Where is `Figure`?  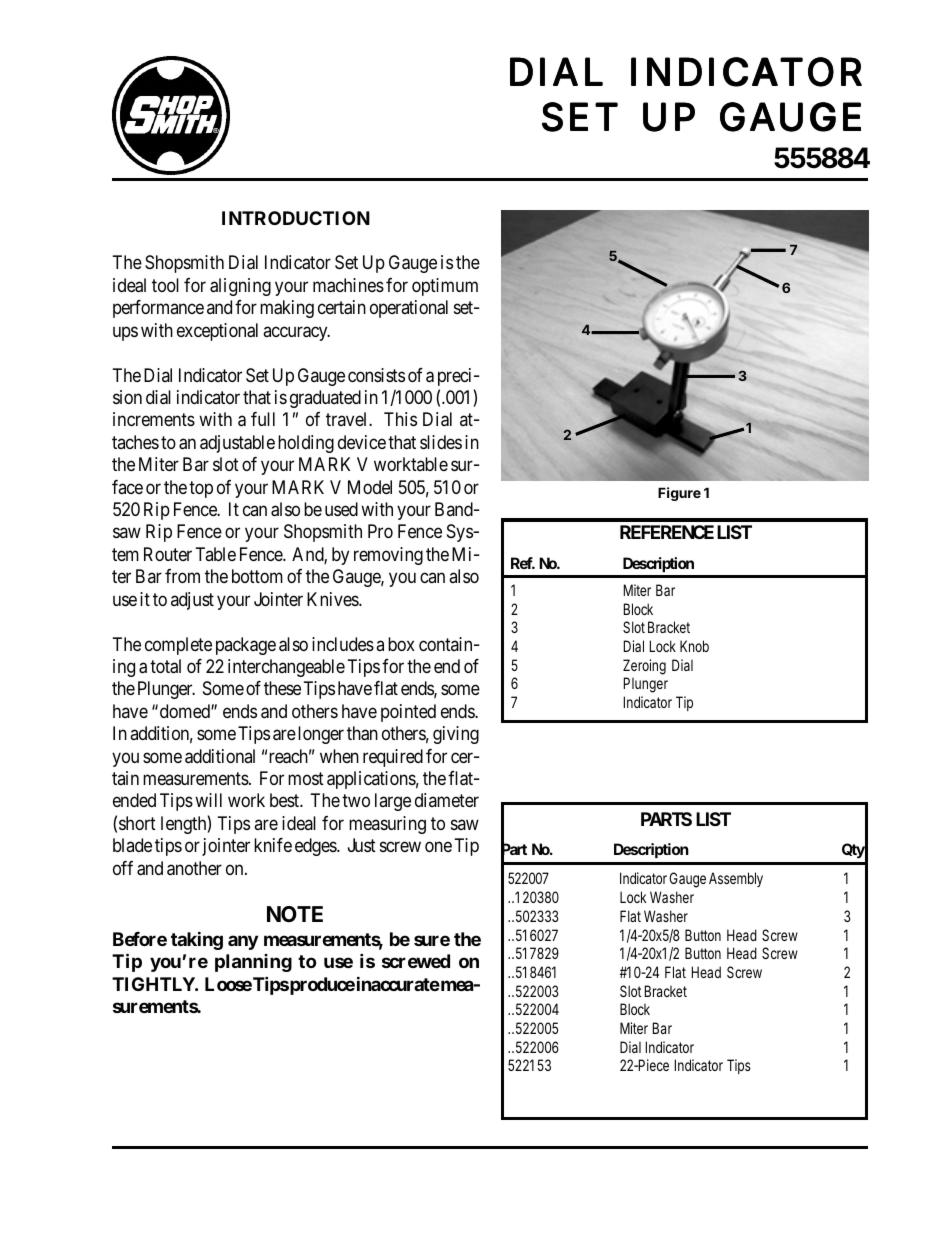 Figure is located at coordinates (679, 494).
